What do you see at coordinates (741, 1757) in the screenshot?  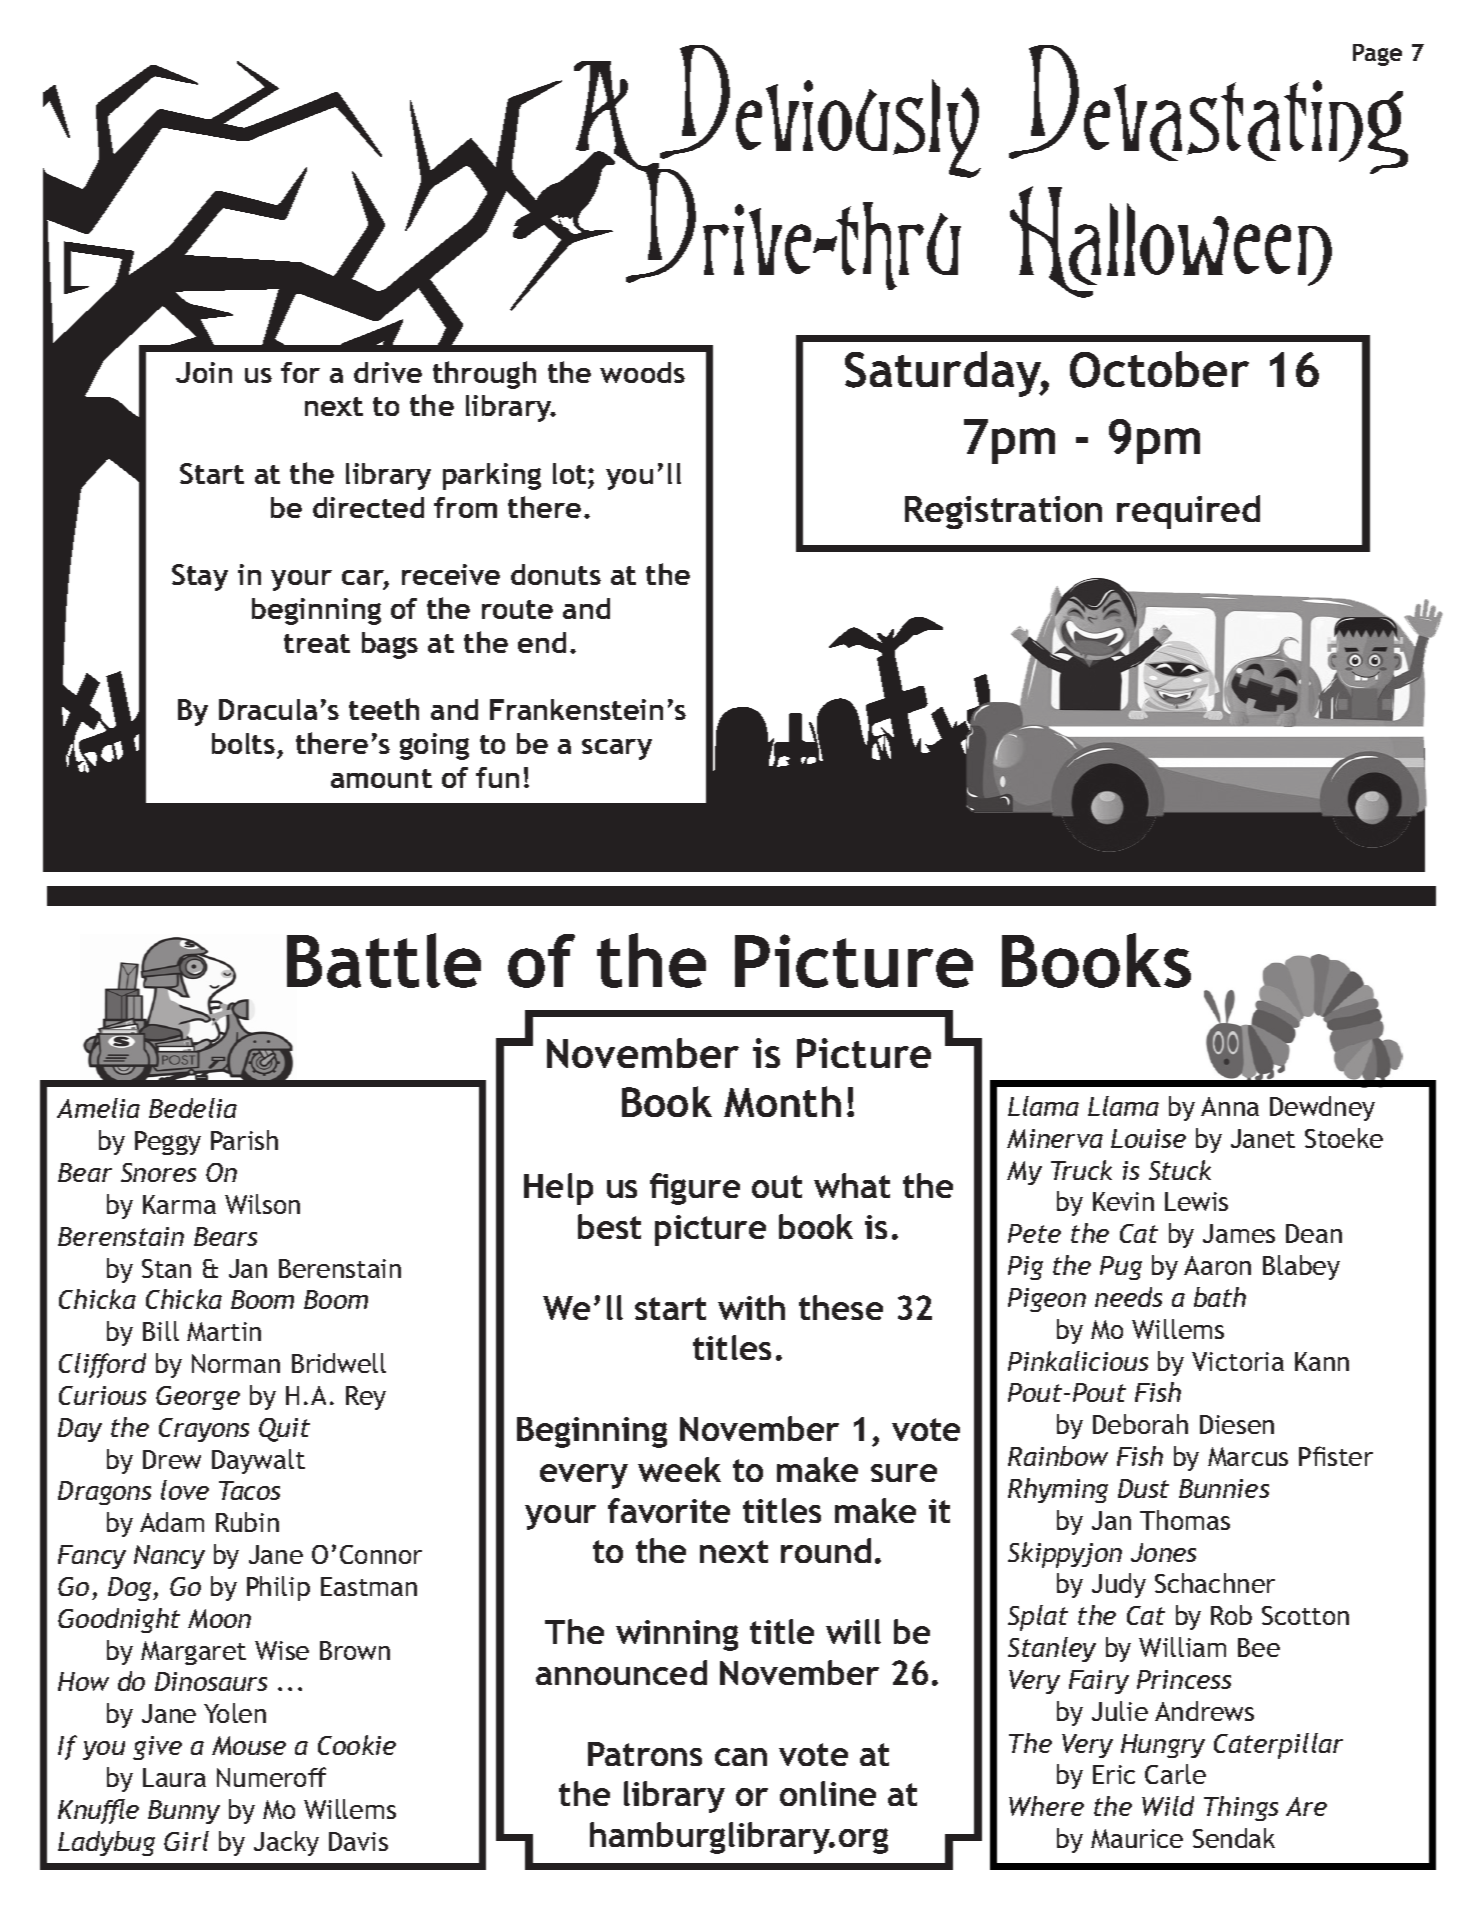 I see `can` at bounding box center [741, 1757].
